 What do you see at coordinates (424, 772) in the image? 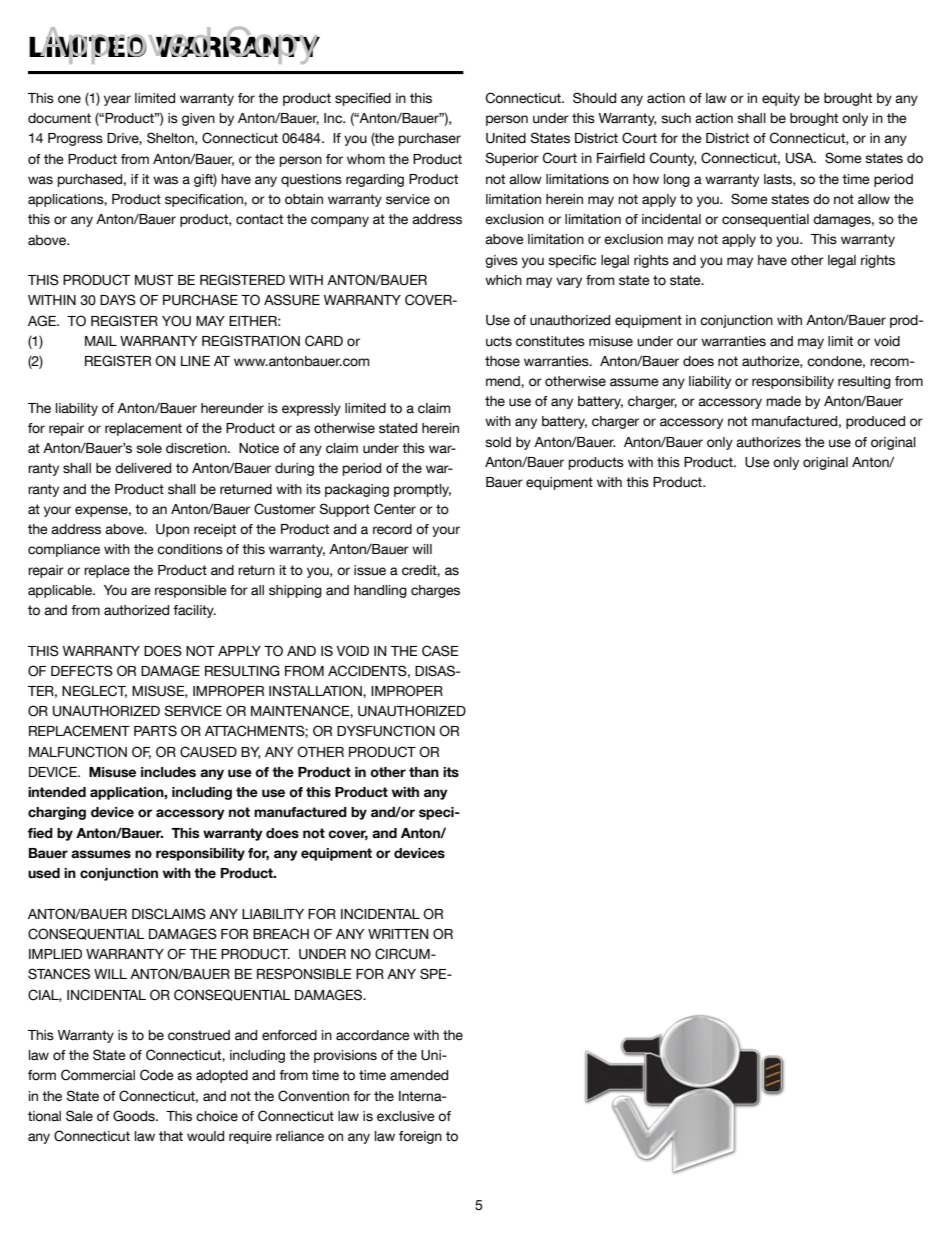
I see `than` at bounding box center [424, 772].
